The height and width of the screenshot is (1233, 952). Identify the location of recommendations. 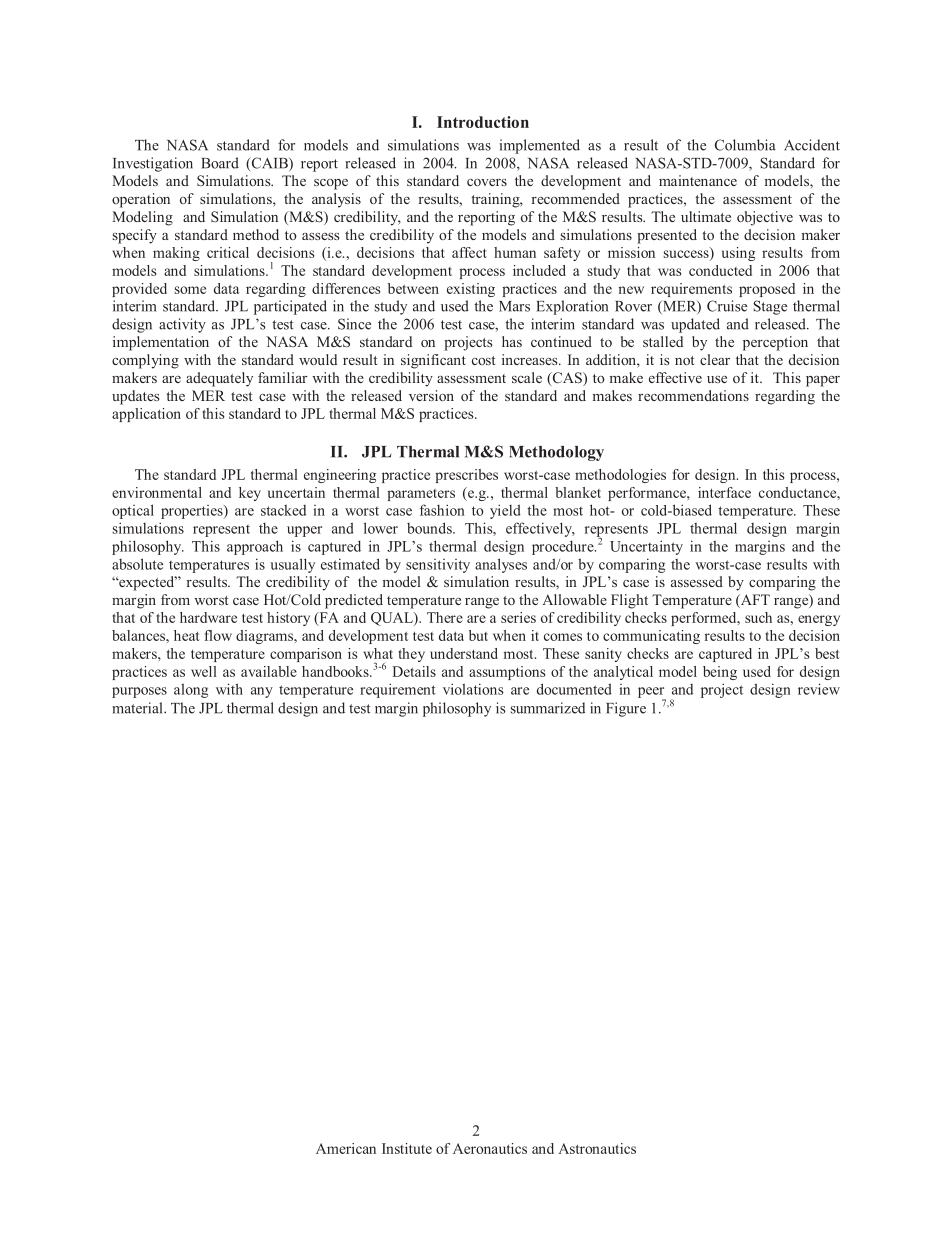
(693, 395).
